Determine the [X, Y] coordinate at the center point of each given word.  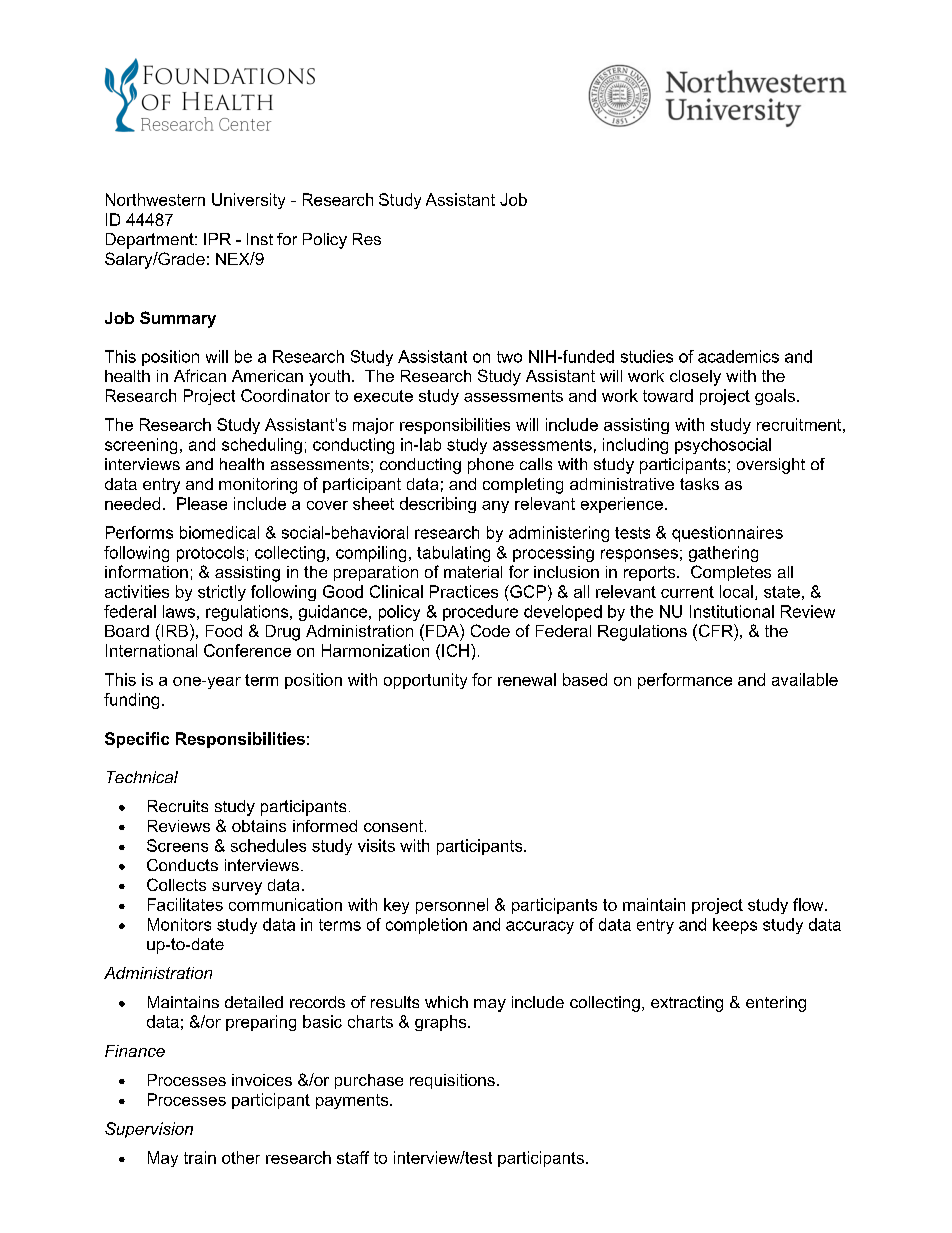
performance [685, 681]
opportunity [425, 681]
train [200, 1157]
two [509, 357]
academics [738, 356]
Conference [247, 650]
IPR [217, 239]
